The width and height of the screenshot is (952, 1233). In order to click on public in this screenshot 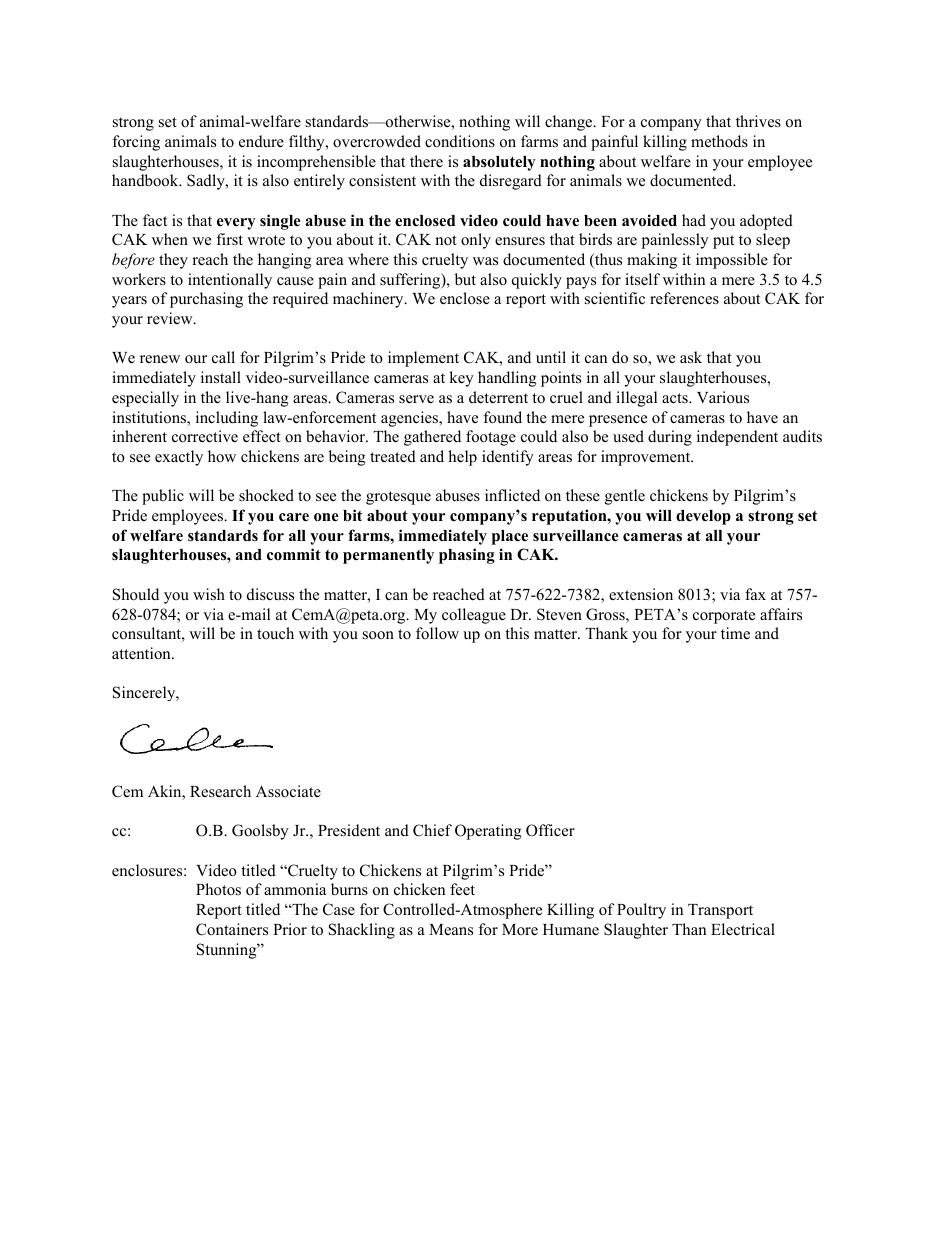, I will do `click(163, 497)`.
